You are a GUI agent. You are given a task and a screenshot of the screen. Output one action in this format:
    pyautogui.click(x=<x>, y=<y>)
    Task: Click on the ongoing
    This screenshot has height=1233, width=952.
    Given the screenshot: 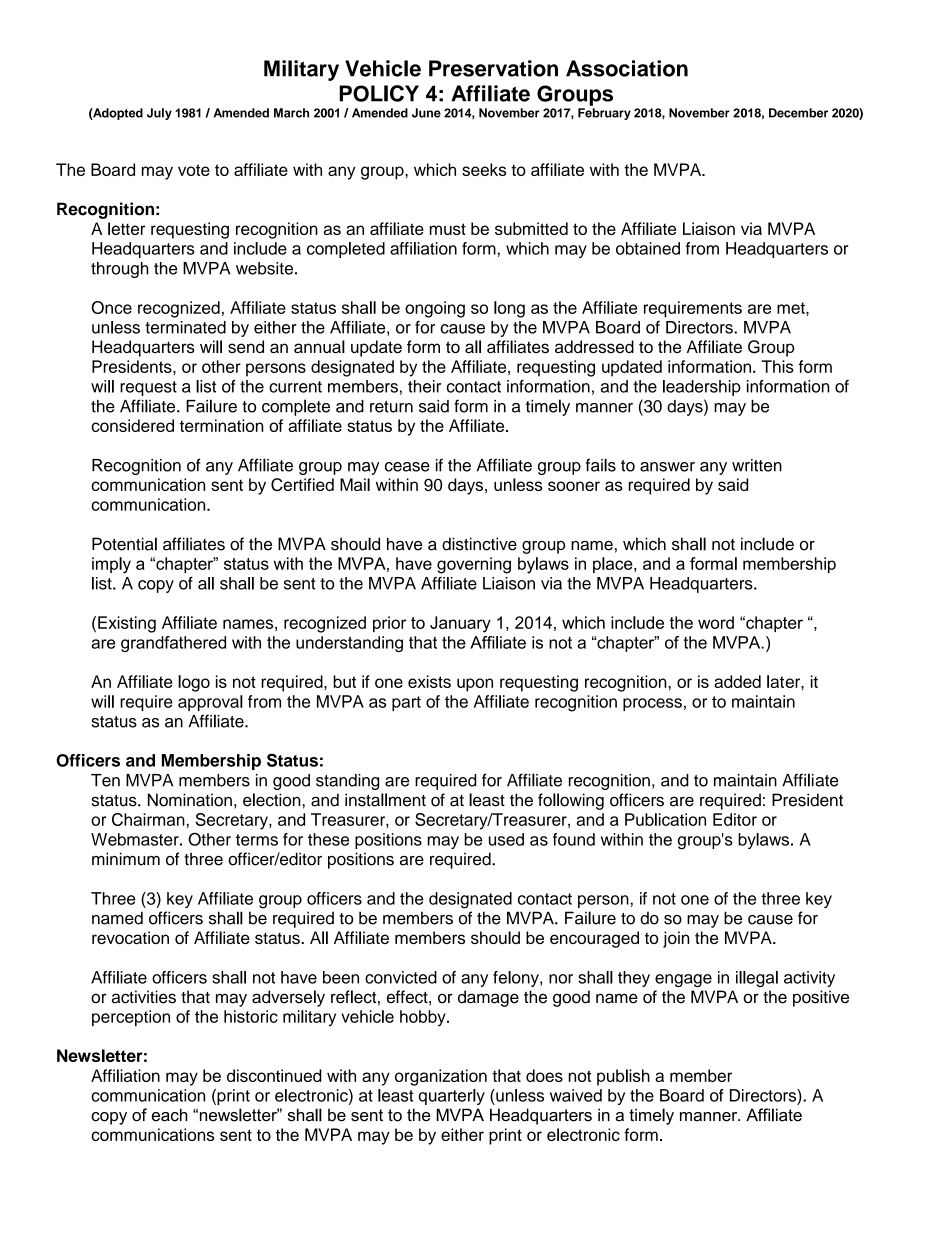 What is the action you would take?
    pyautogui.click(x=435, y=309)
